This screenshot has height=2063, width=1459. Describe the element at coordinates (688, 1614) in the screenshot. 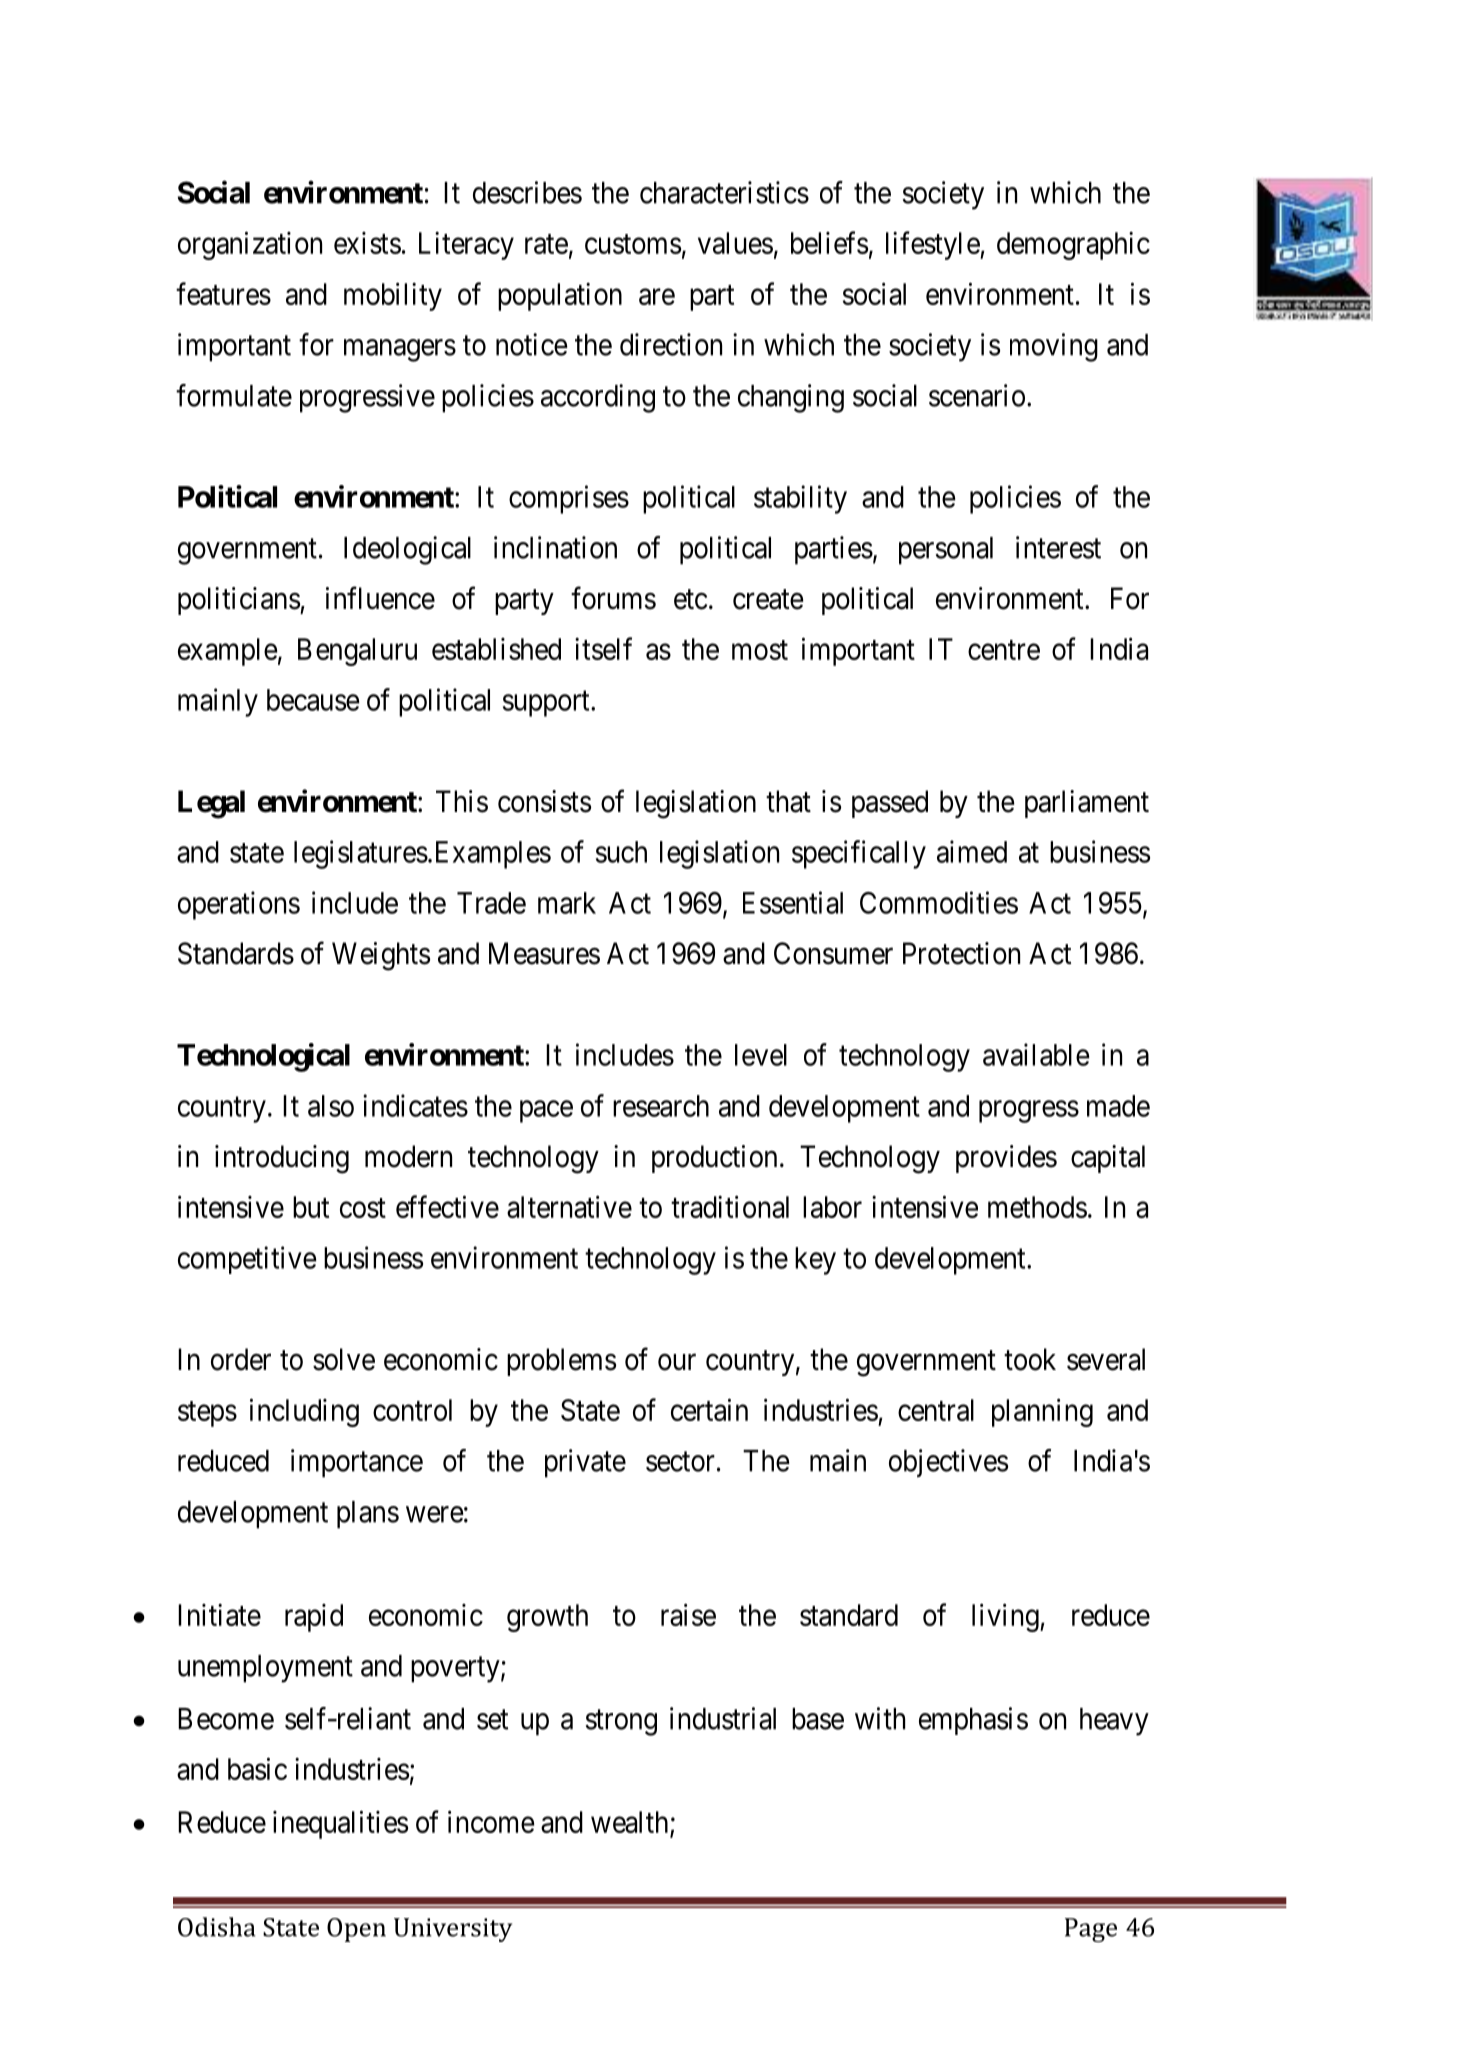

I see `raise` at that location.
